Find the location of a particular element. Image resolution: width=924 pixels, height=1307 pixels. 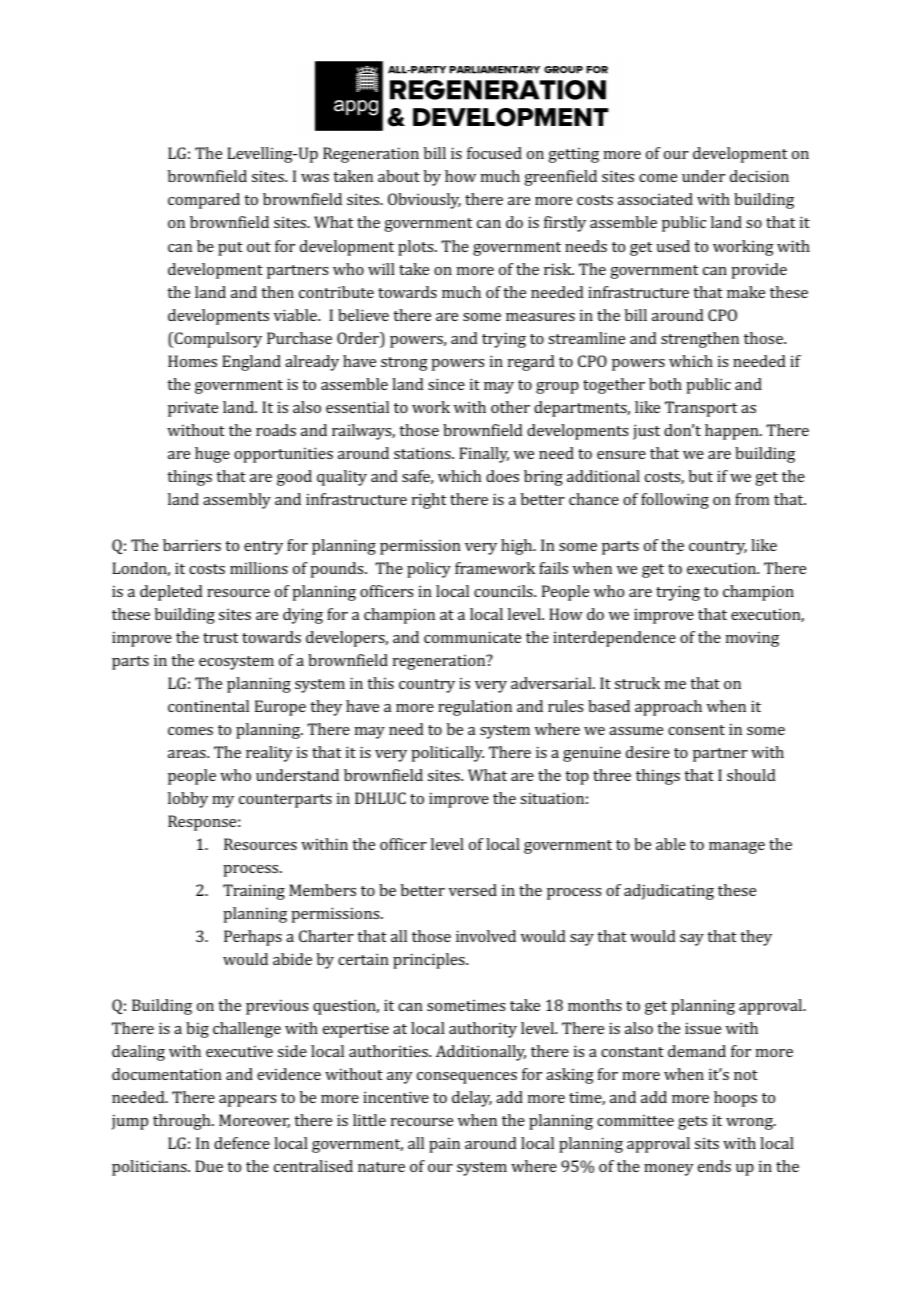

private is located at coordinates (193, 409).
